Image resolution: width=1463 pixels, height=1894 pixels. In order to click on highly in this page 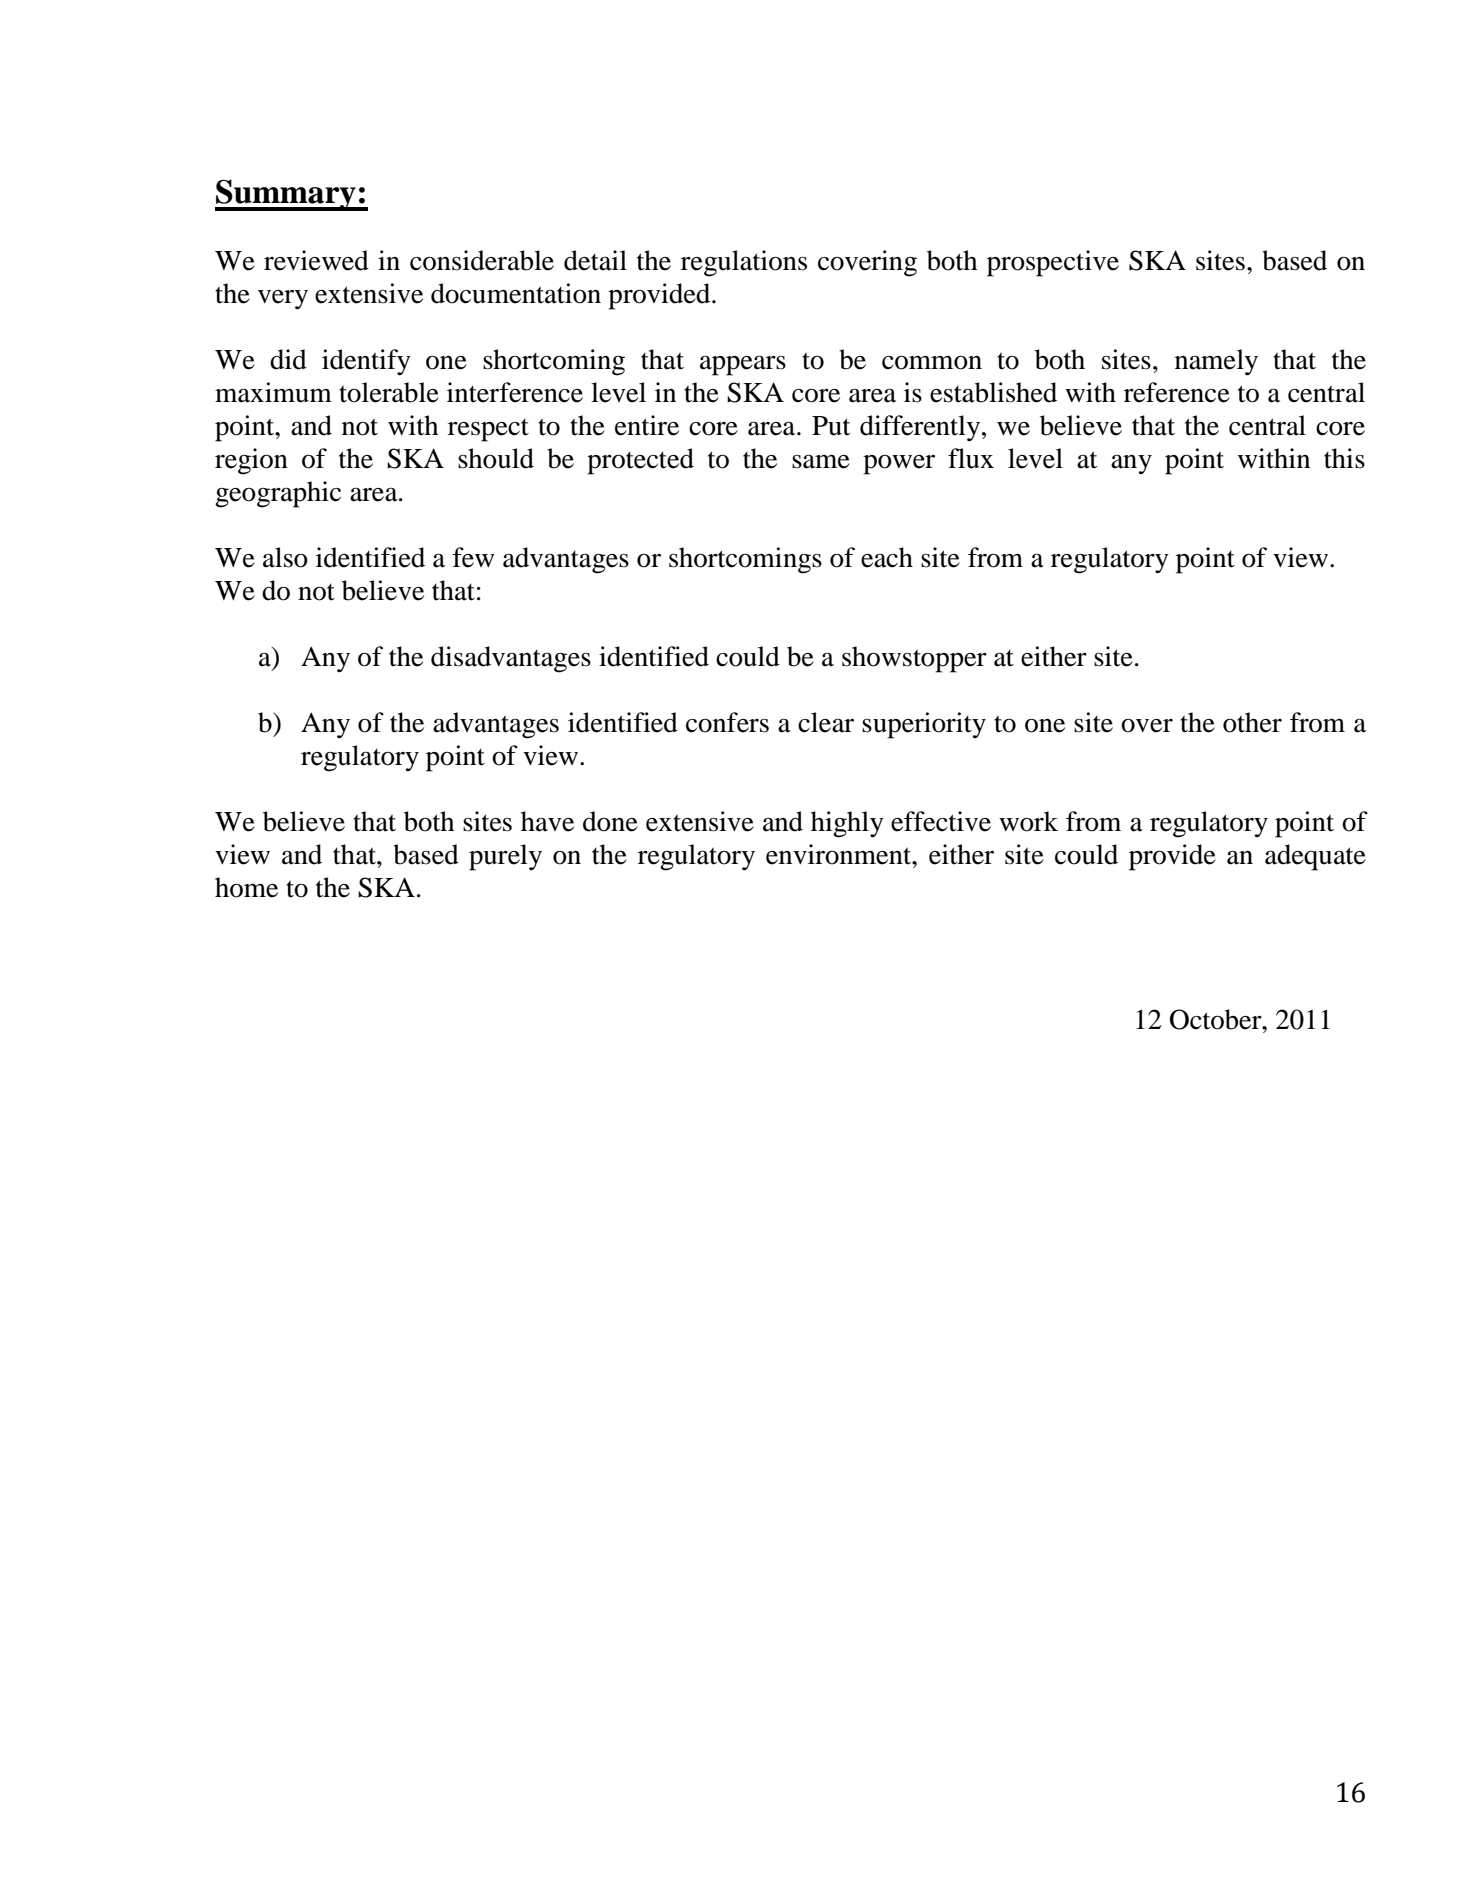, I will do `click(847, 824)`.
